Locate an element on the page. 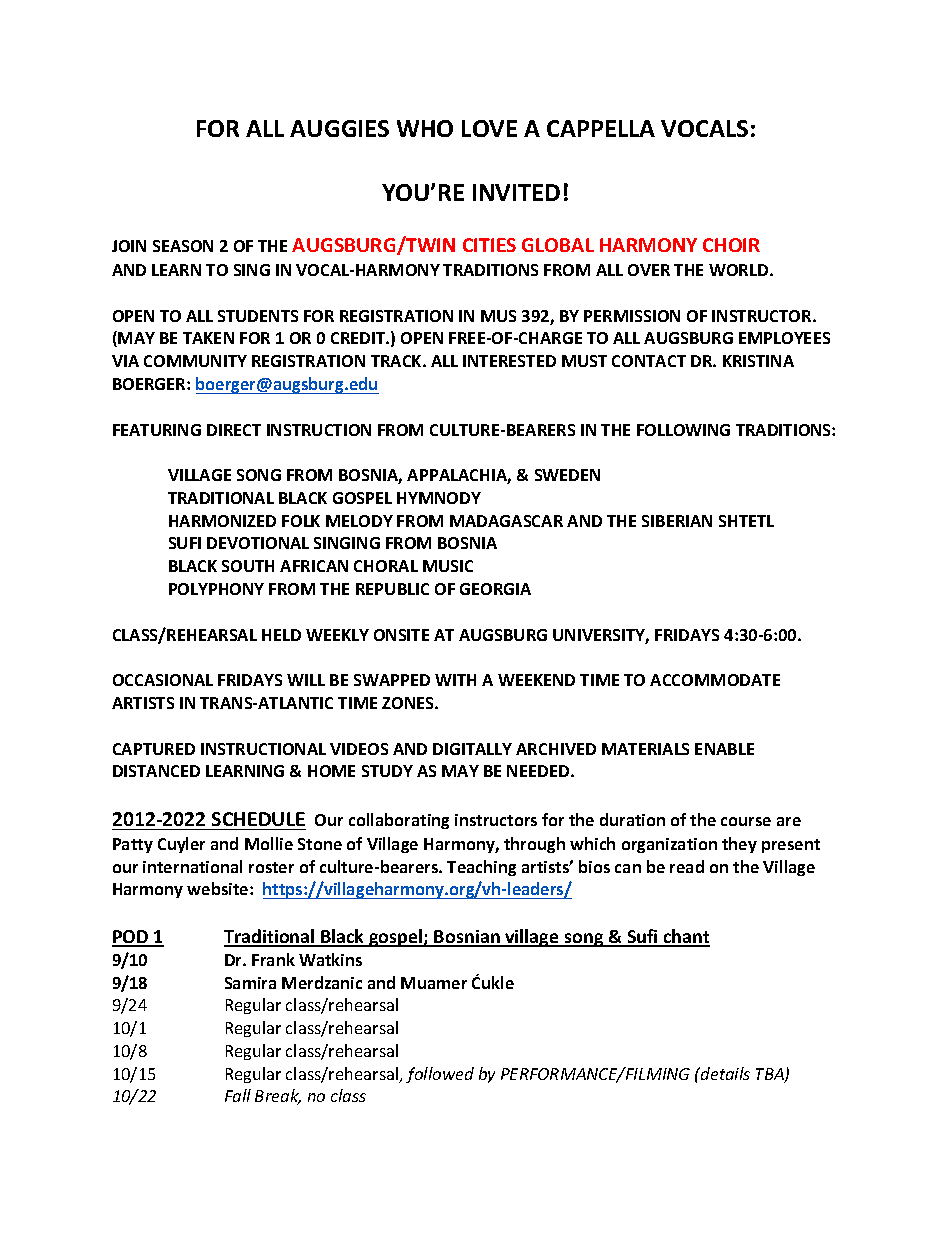 This document has height=1233, width=952. DIRECT is located at coordinates (234, 430).
